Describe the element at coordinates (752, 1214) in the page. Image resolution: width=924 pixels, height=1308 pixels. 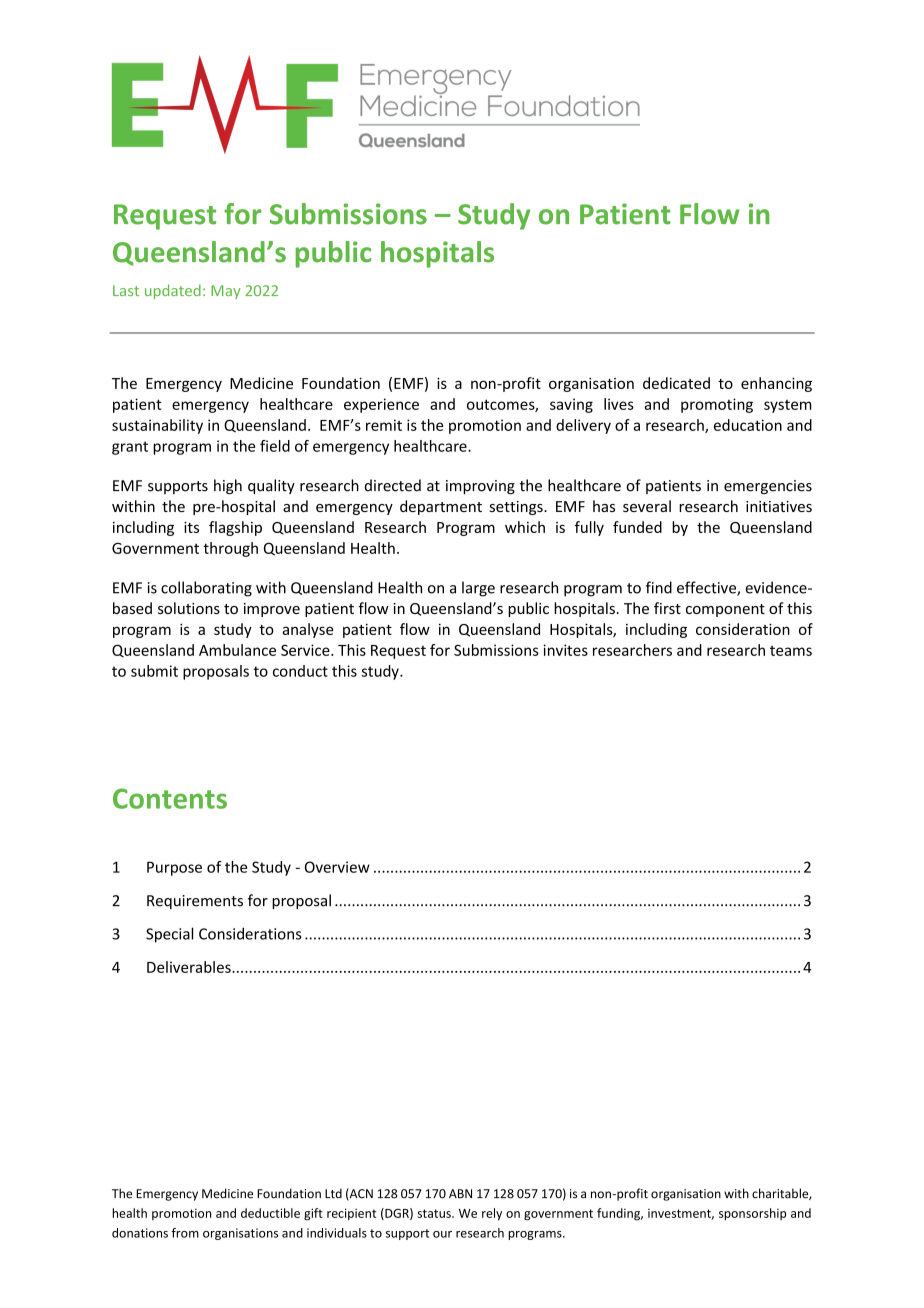
I see `sponsorship` at that location.
